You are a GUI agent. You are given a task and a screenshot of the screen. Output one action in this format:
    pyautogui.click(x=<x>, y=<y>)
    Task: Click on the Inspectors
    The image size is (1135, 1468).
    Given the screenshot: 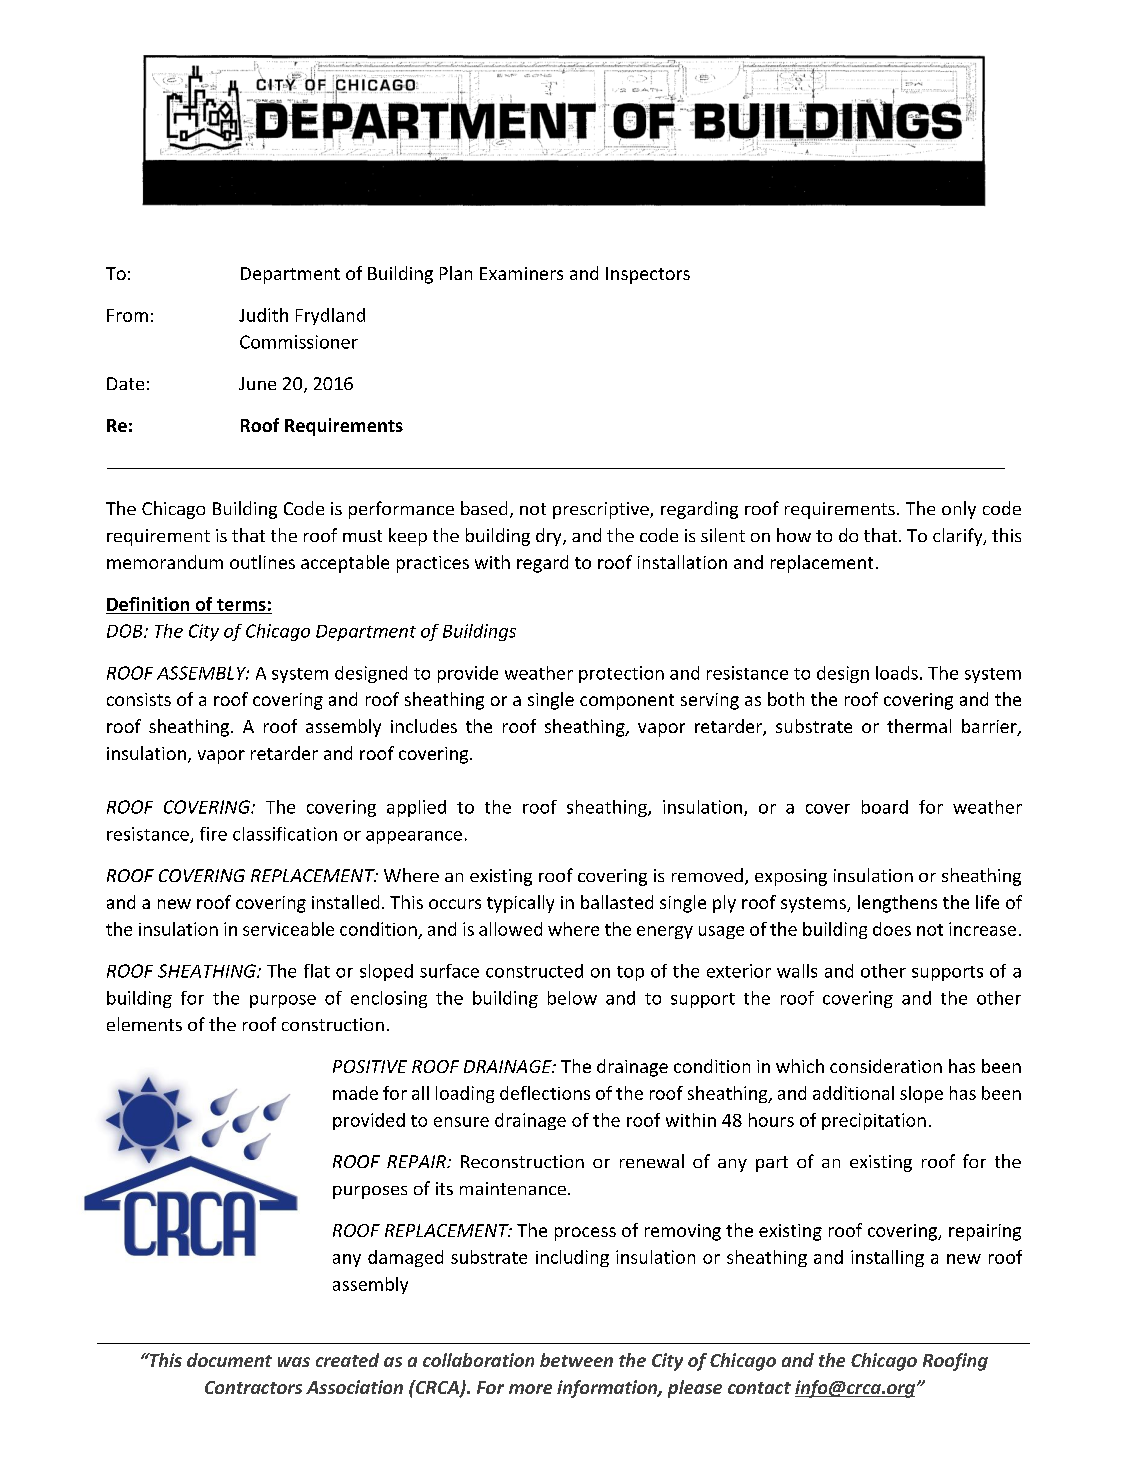 What is the action you would take?
    pyautogui.click(x=648, y=275)
